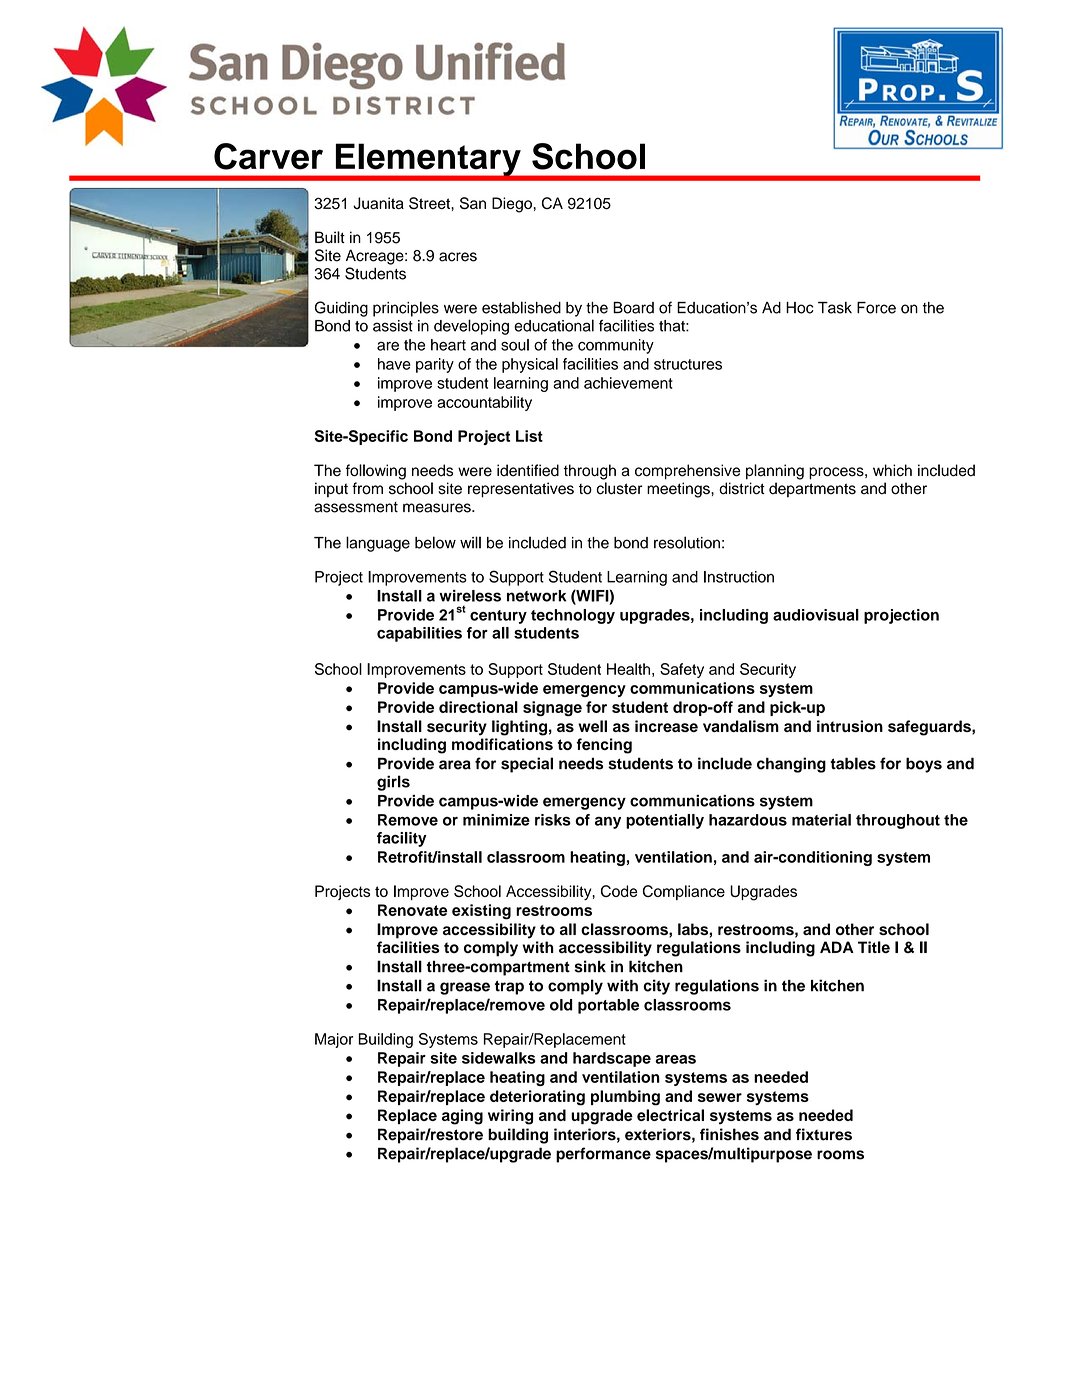 Image resolution: width=1068 pixels, height=1382 pixels. I want to click on fixtures, so click(824, 1134).
